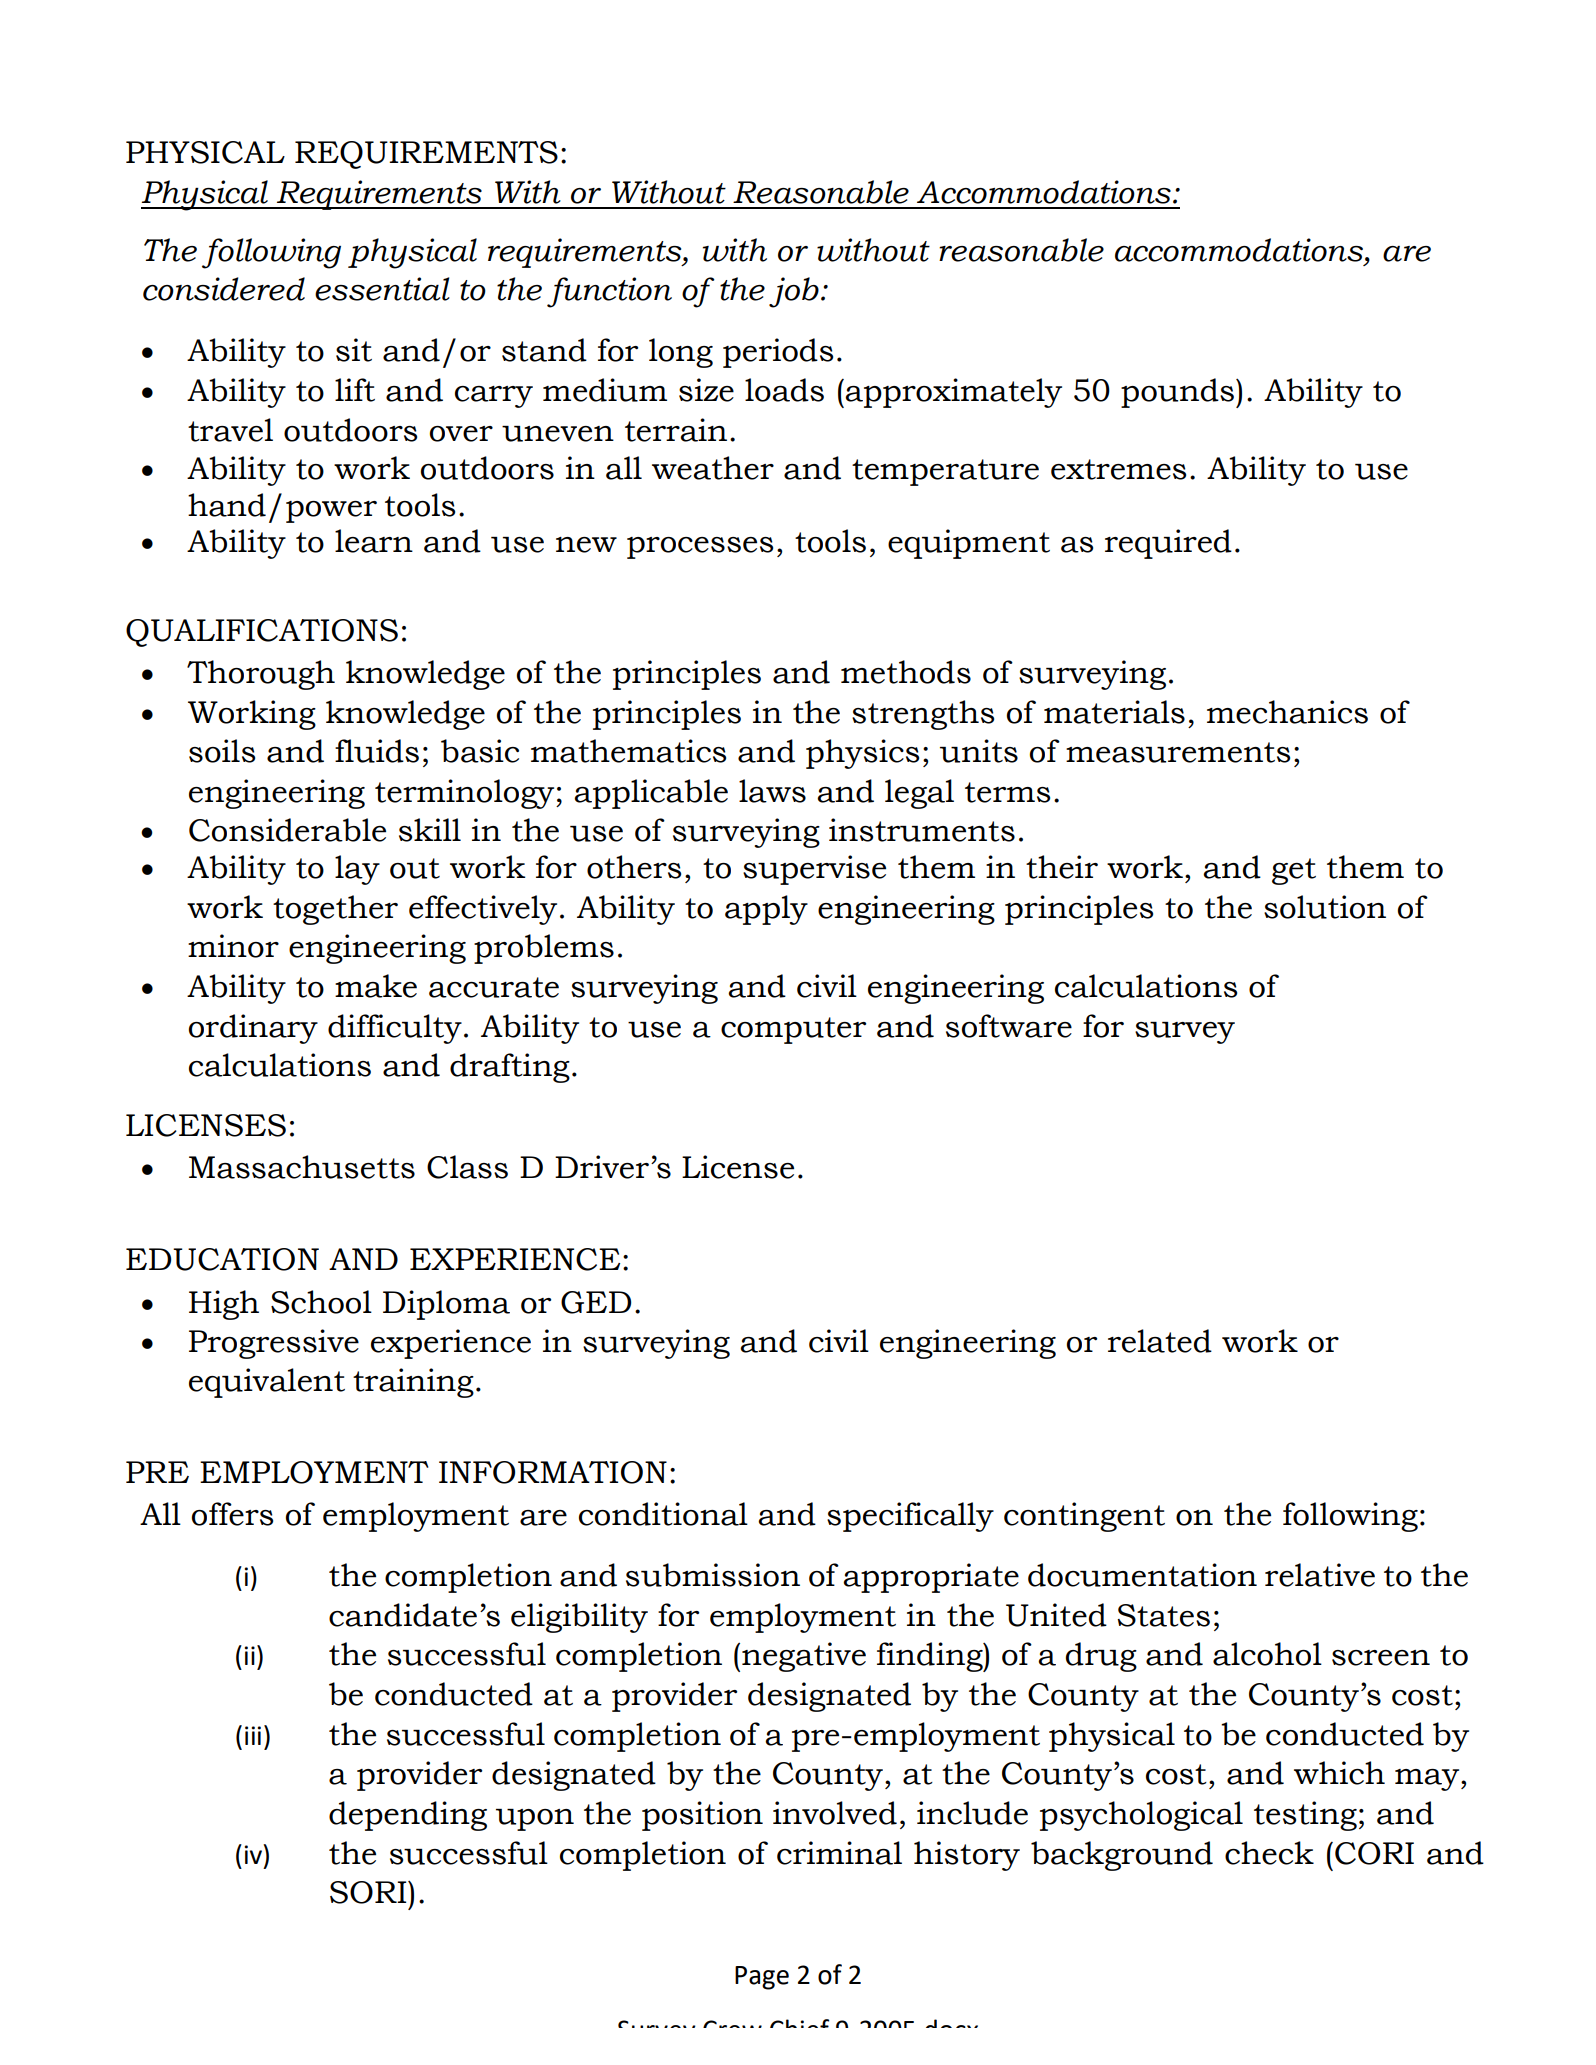 The image size is (1596, 2065). What do you see at coordinates (762, 1978) in the screenshot?
I see `Page` at bounding box center [762, 1978].
